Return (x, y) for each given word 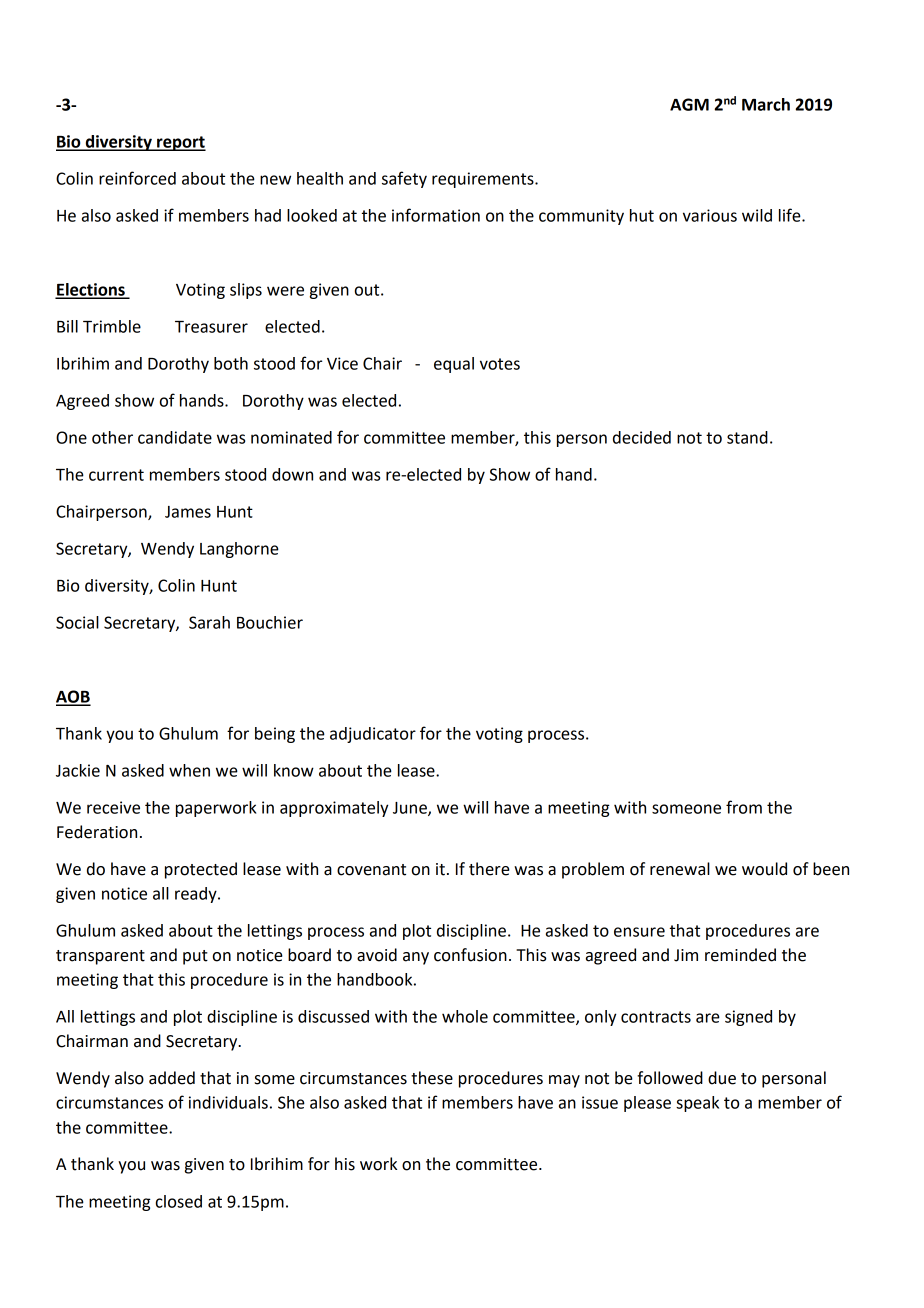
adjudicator (373, 735)
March (766, 104)
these (432, 1078)
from (744, 807)
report (180, 143)
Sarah (209, 622)
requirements (484, 180)
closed (179, 1201)
